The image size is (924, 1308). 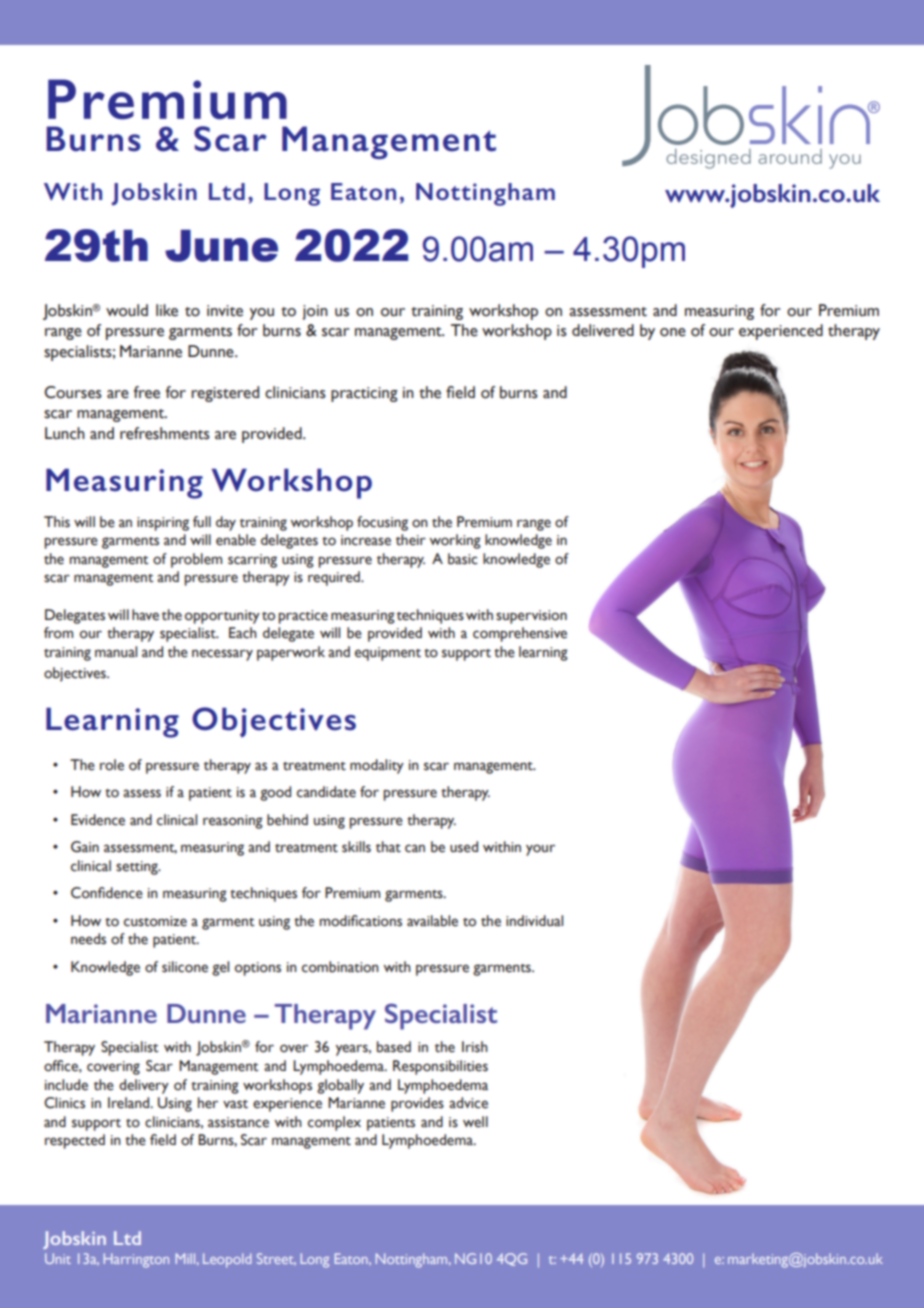 I want to click on join, so click(x=315, y=312).
